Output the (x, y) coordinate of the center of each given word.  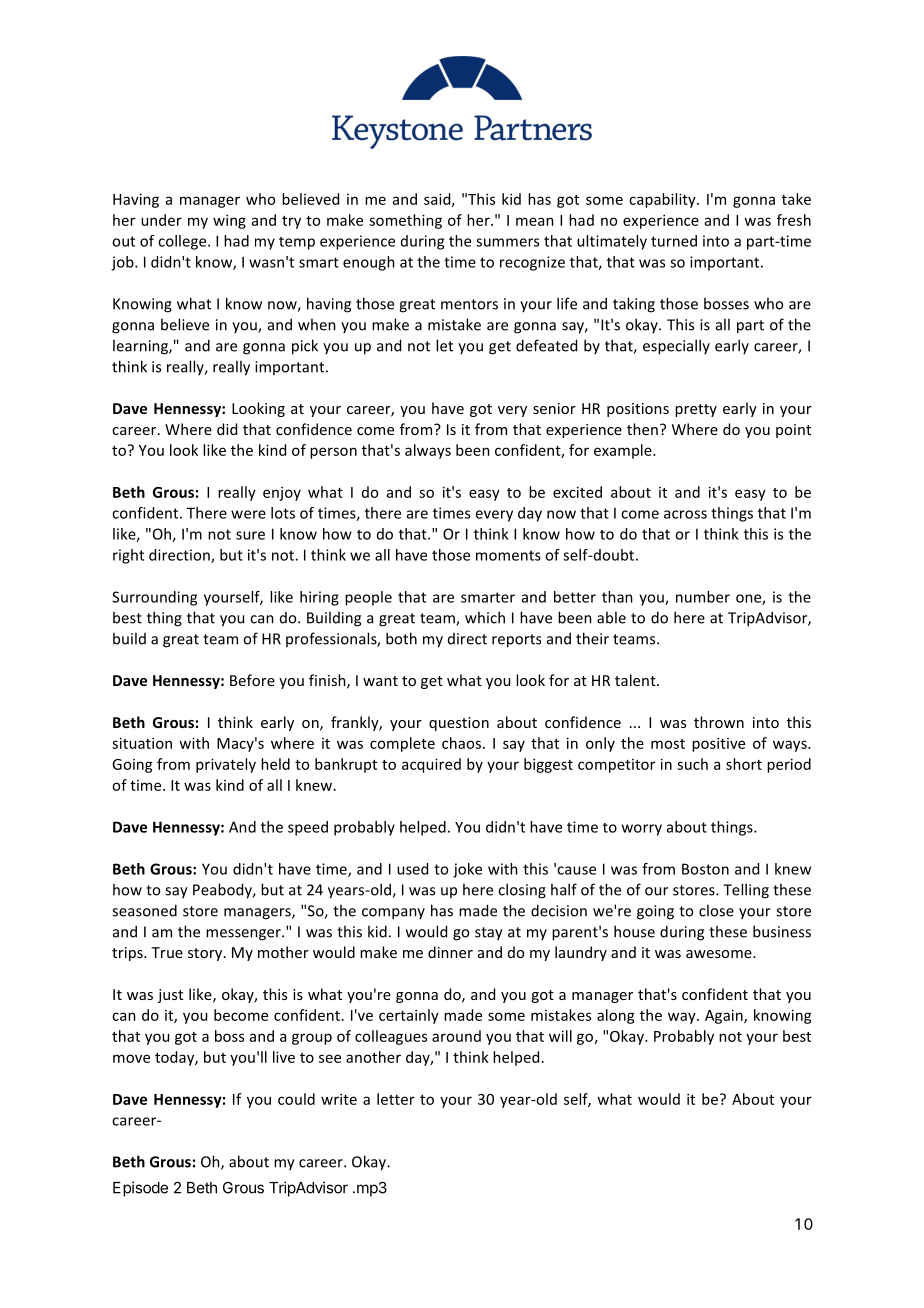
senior (554, 408)
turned (674, 241)
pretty (696, 410)
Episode (140, 1189)
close (716, 910)
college (183, 242)
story (206, 954)
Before (252, 680)
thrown (719, 722)
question (459, 724)
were (248, 514)
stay (489, 934)
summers (507, 242)
